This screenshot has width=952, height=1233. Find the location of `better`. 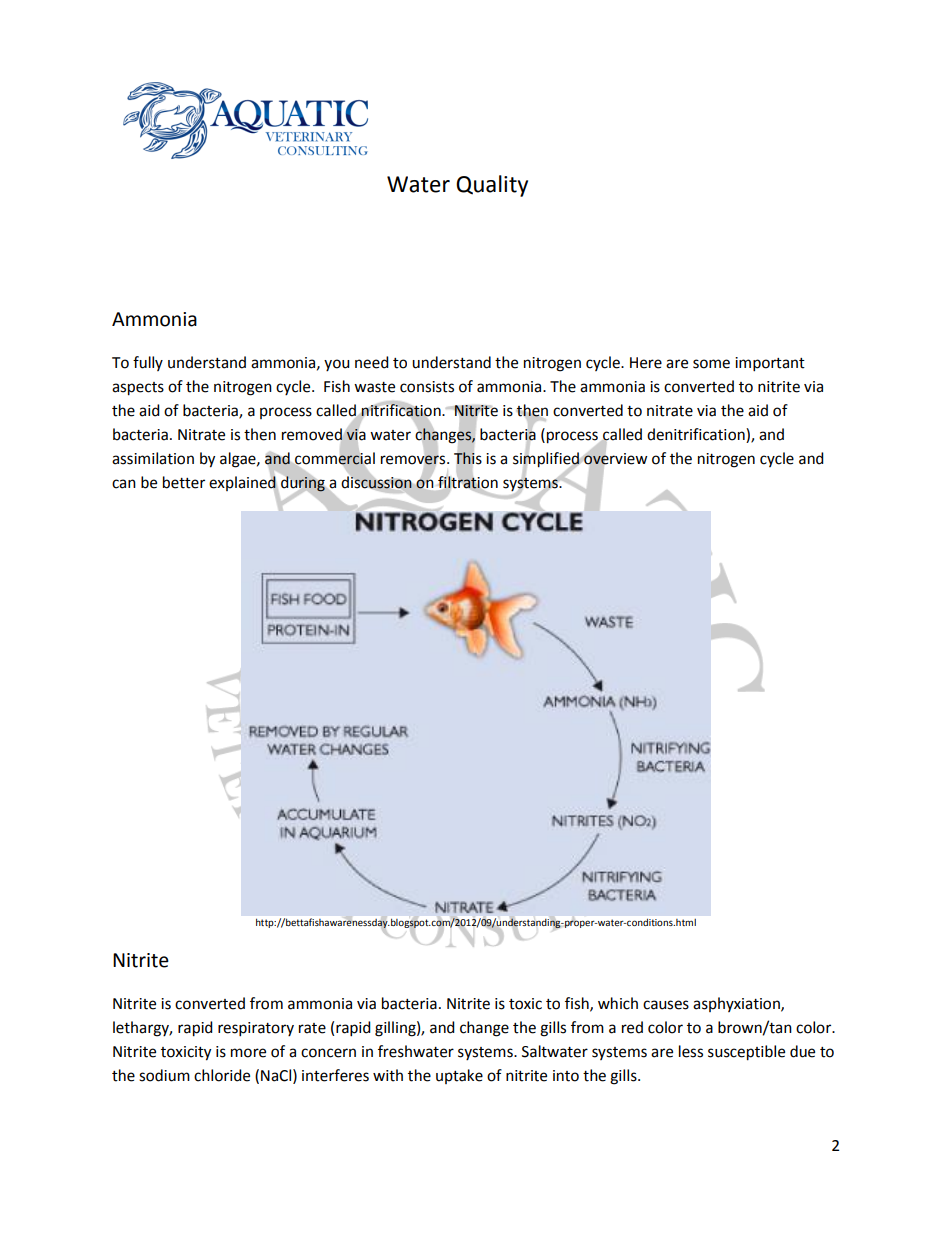

better is located at coordinates (184, 482).
